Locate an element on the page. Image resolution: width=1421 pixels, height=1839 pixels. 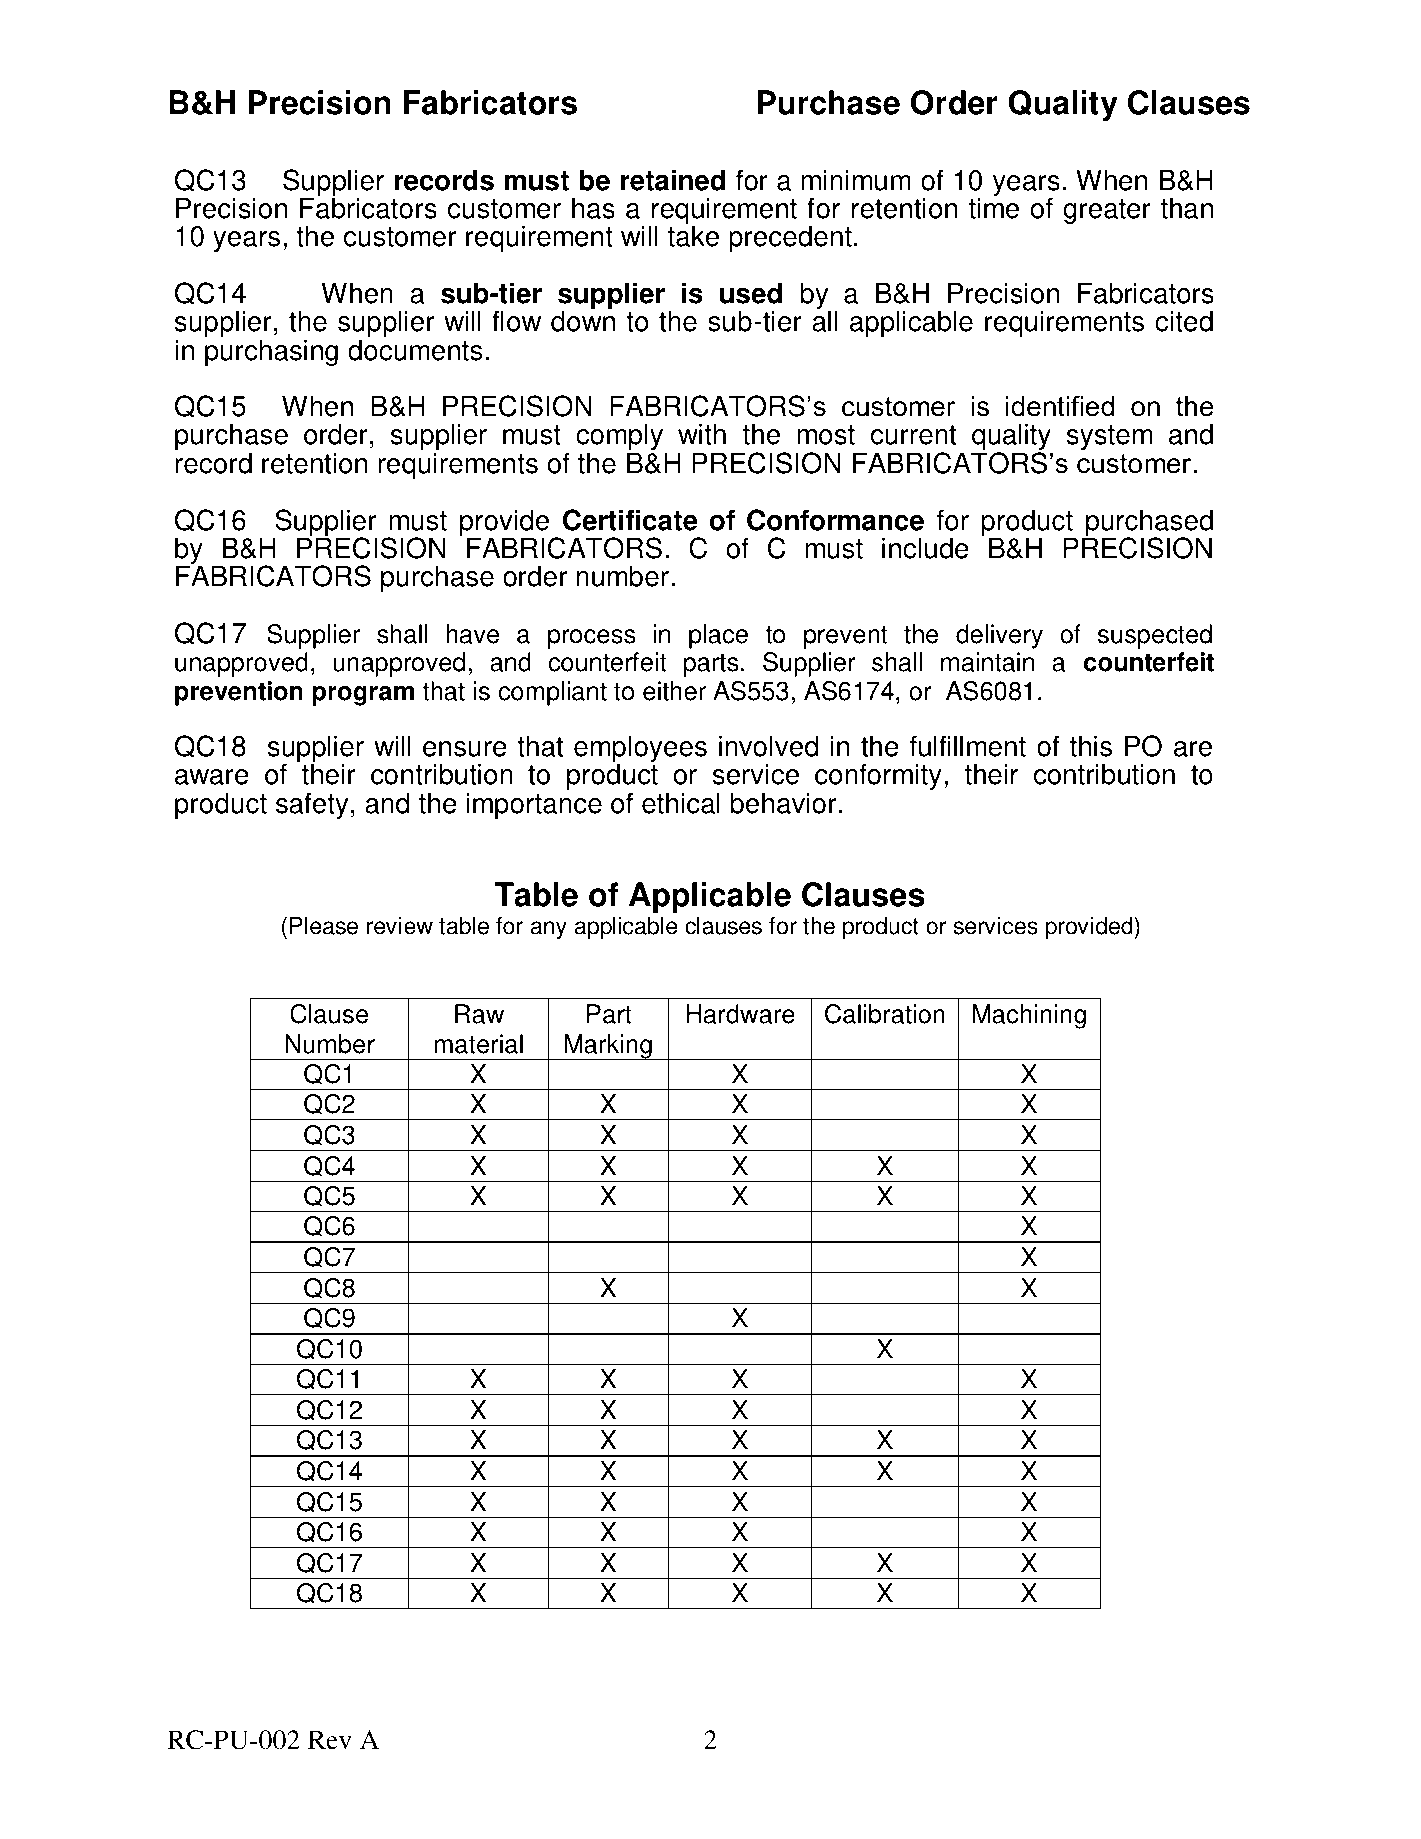
purchasing is located at coordinates (271, 352).
